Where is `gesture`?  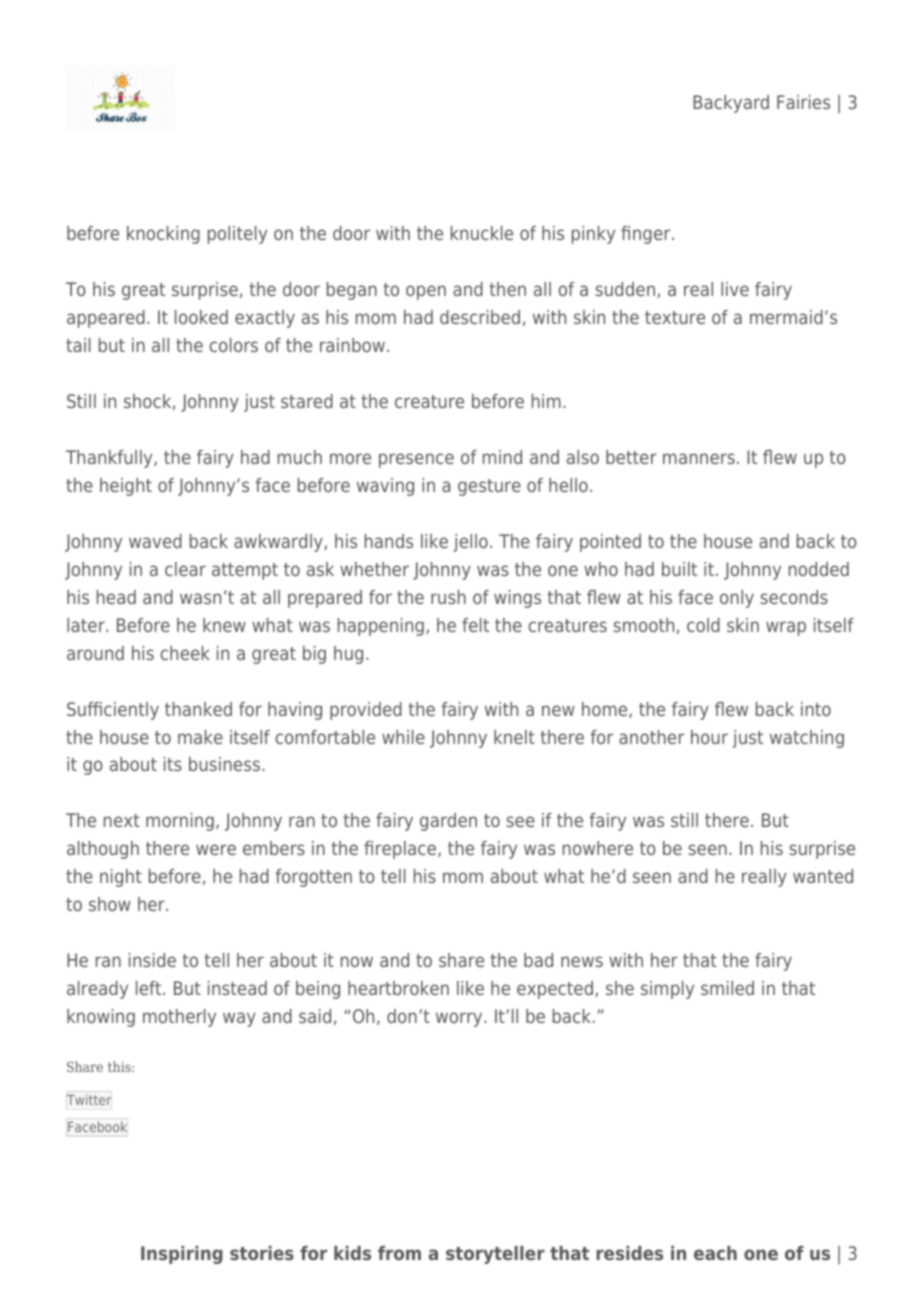
gesture is located at coordinates (489, 487).
